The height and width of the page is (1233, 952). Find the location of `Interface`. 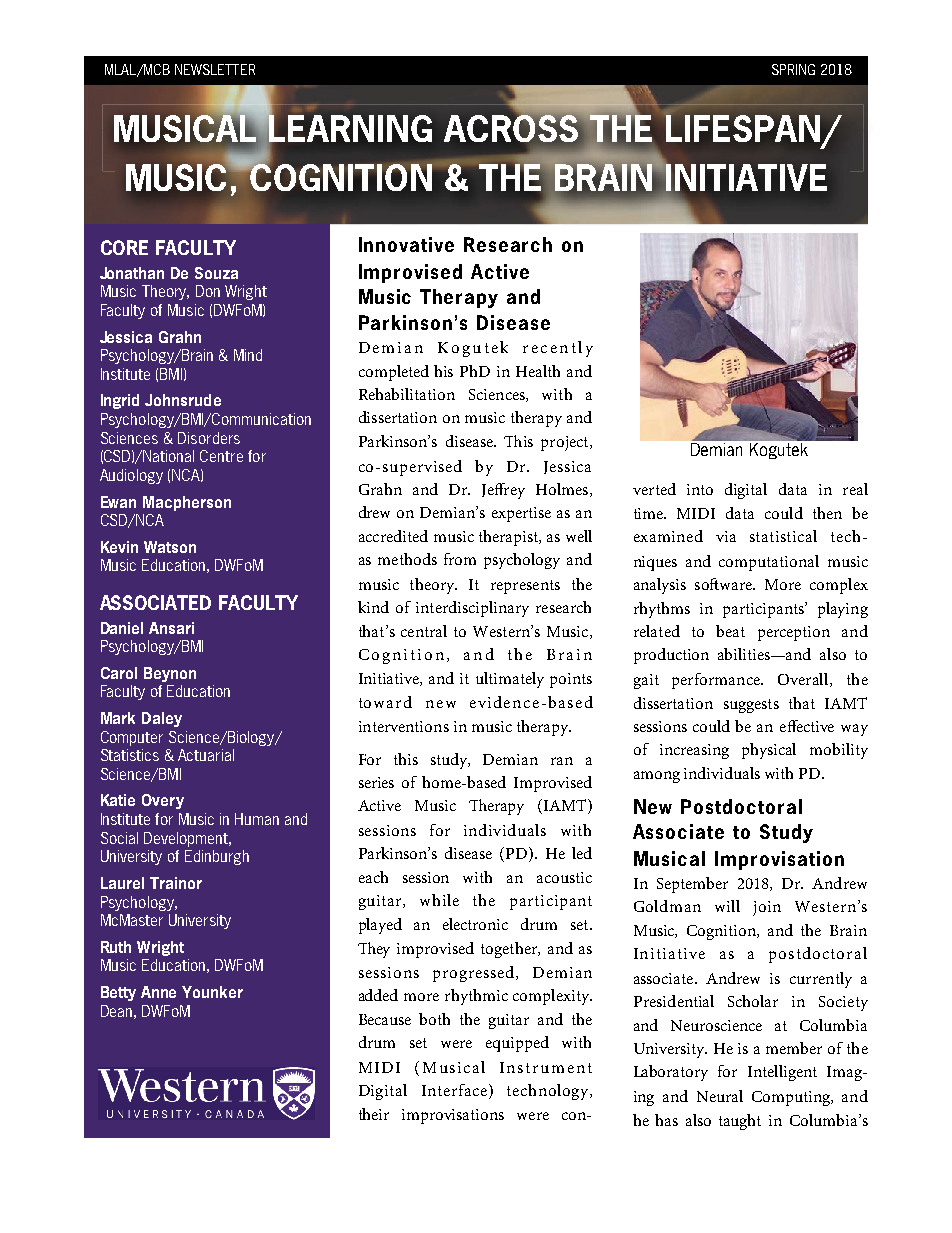

Interface is located at coordinates (454, 1090).
